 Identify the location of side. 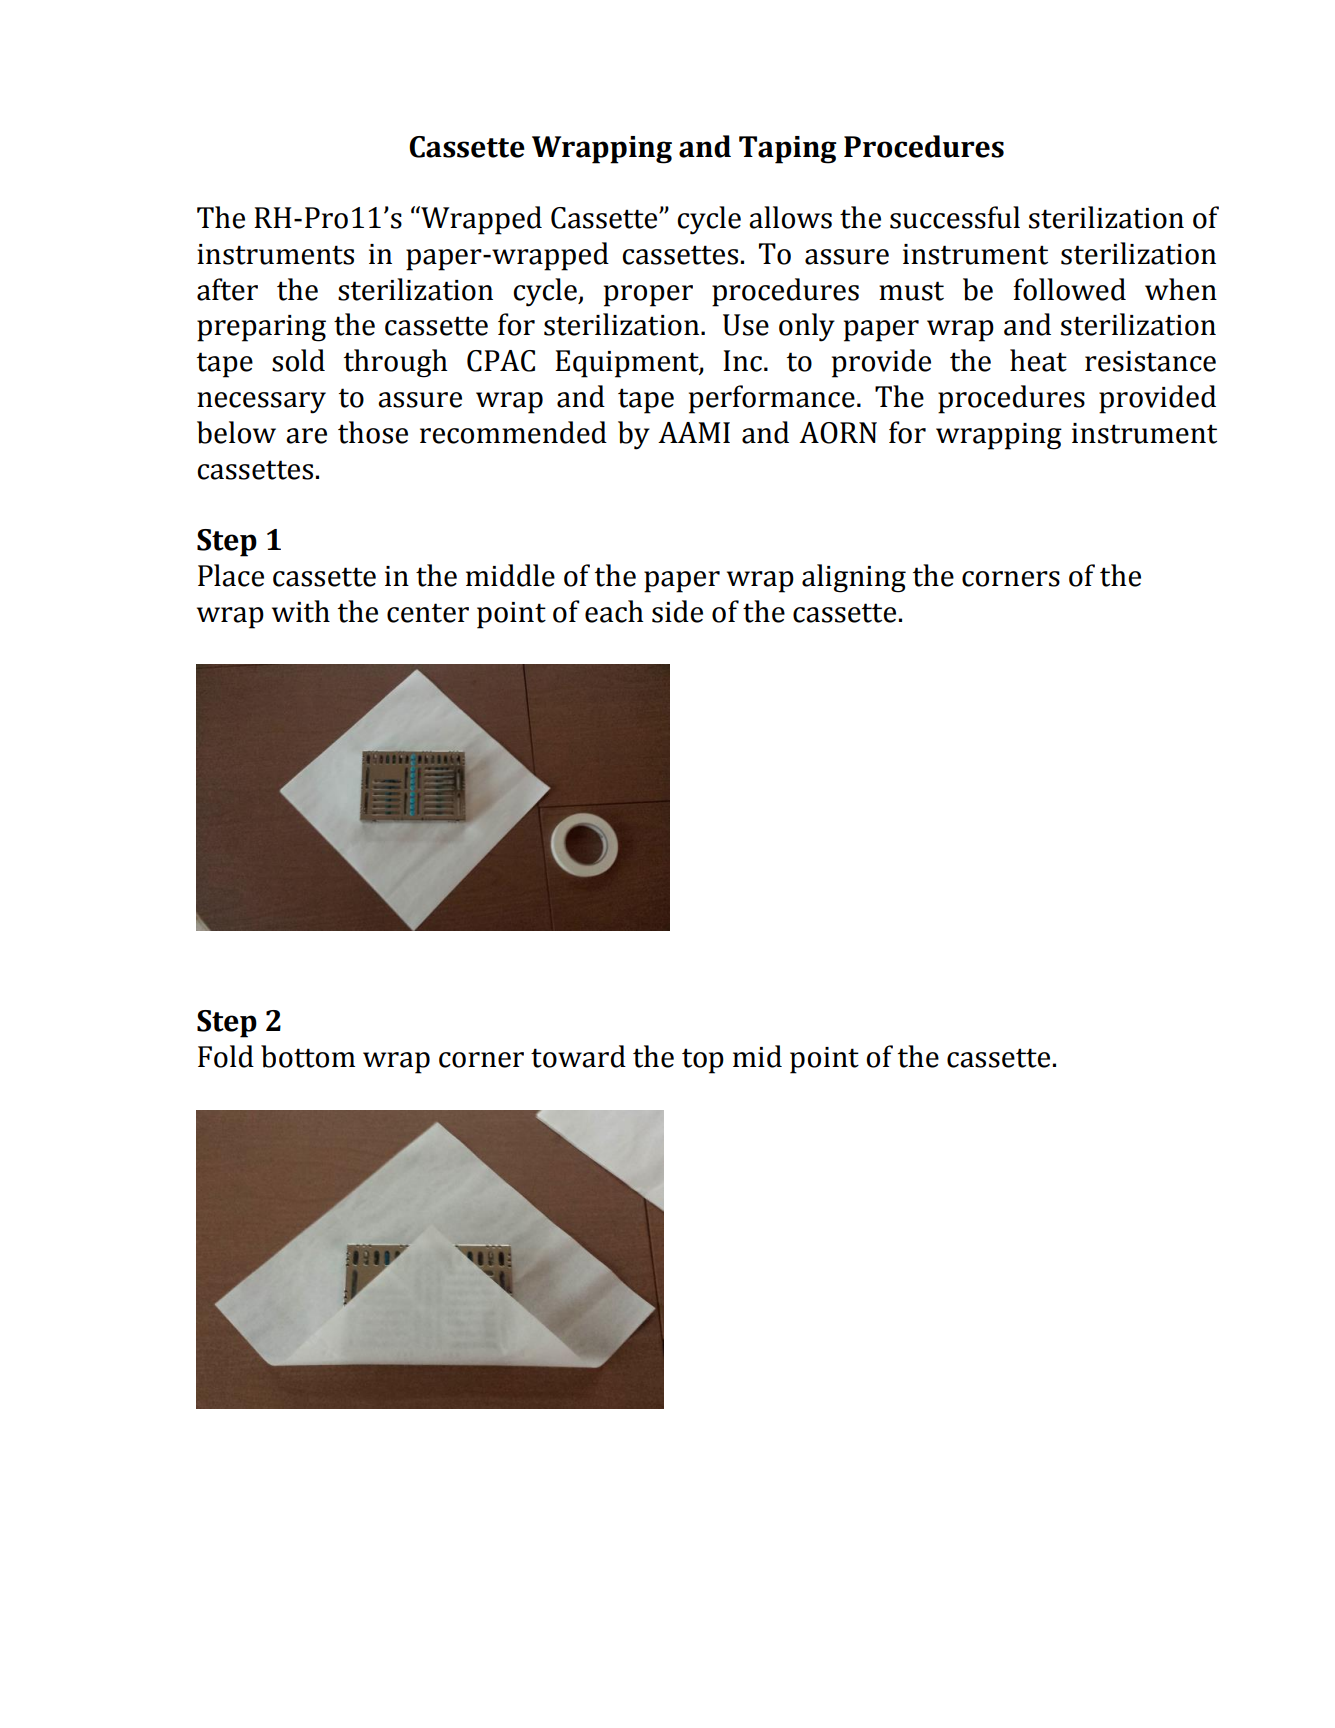
(677, 611).
